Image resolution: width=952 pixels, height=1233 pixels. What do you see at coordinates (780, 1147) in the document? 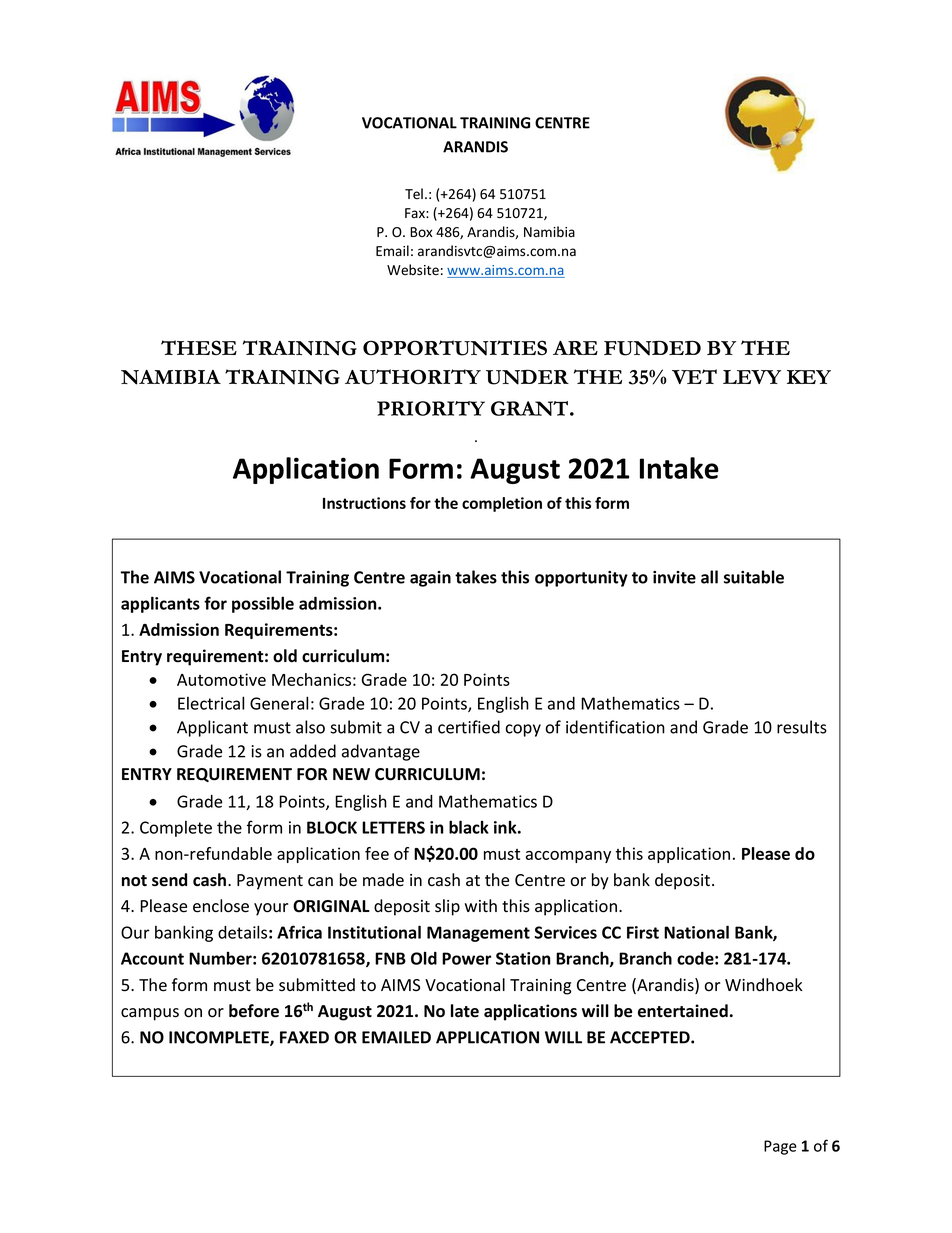
I see `Page` at bounding box center [780, 1147].
